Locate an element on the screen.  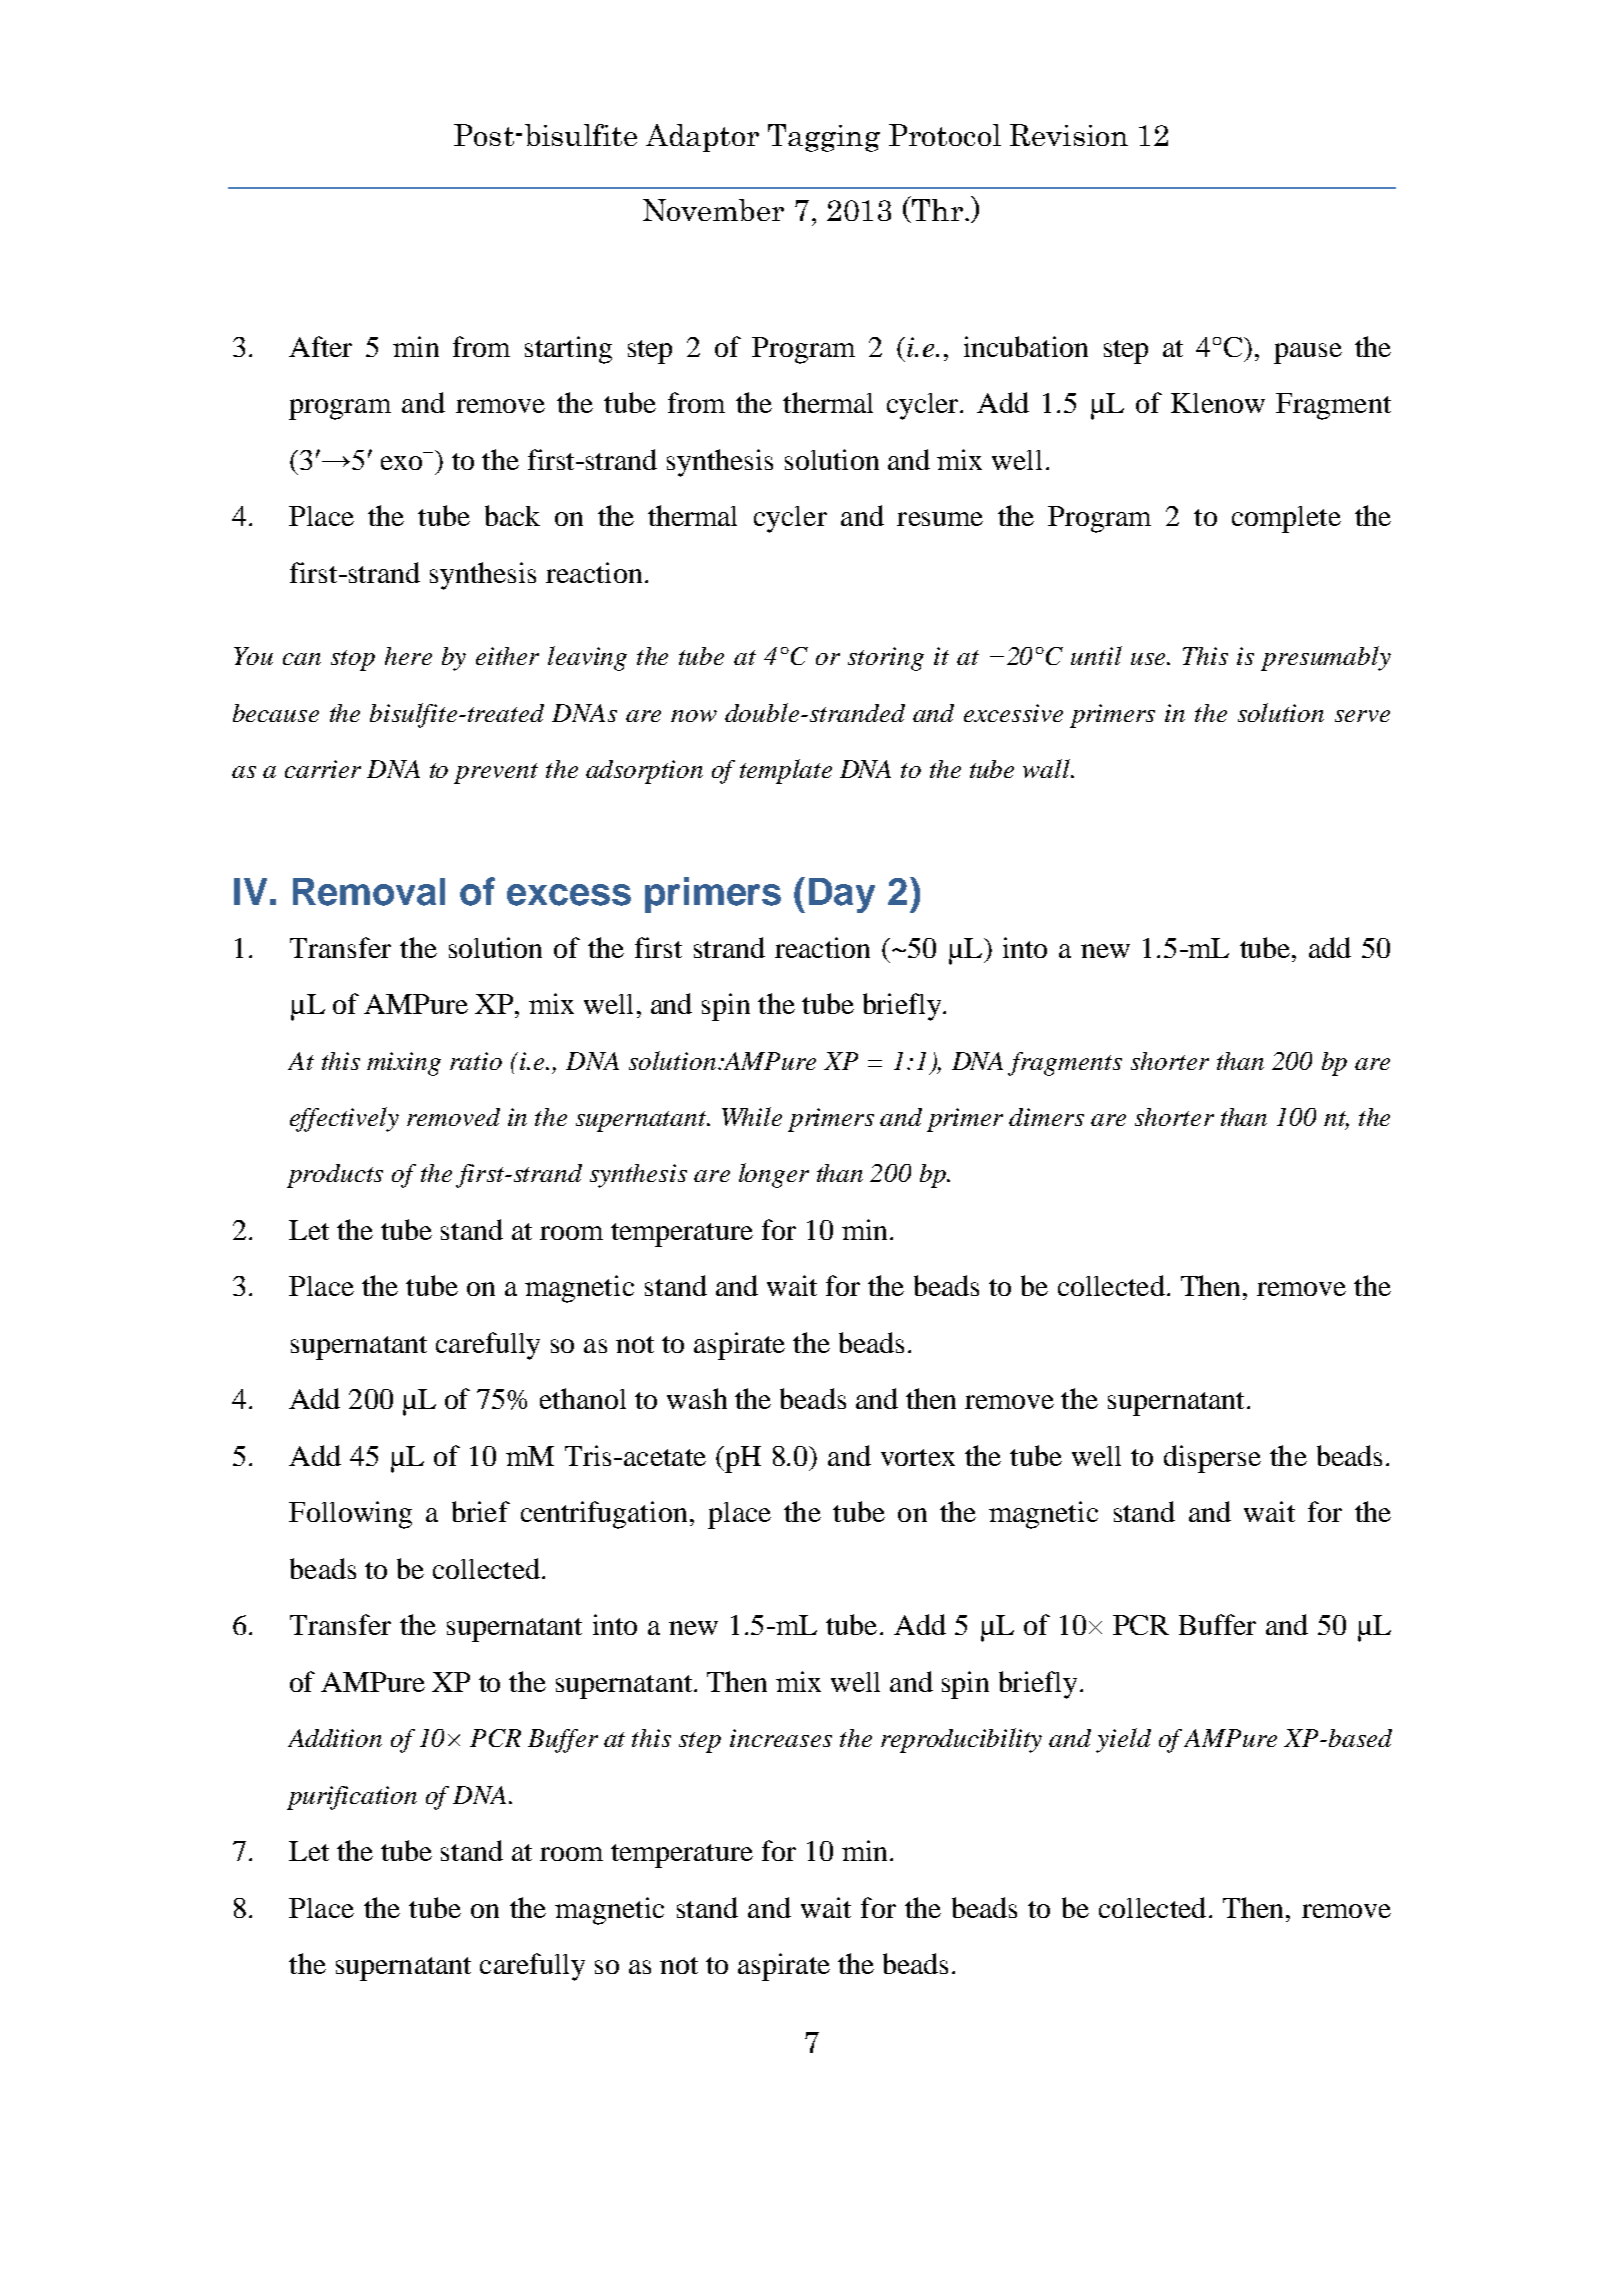
dimers is located at coordinates (1046, 1117).
